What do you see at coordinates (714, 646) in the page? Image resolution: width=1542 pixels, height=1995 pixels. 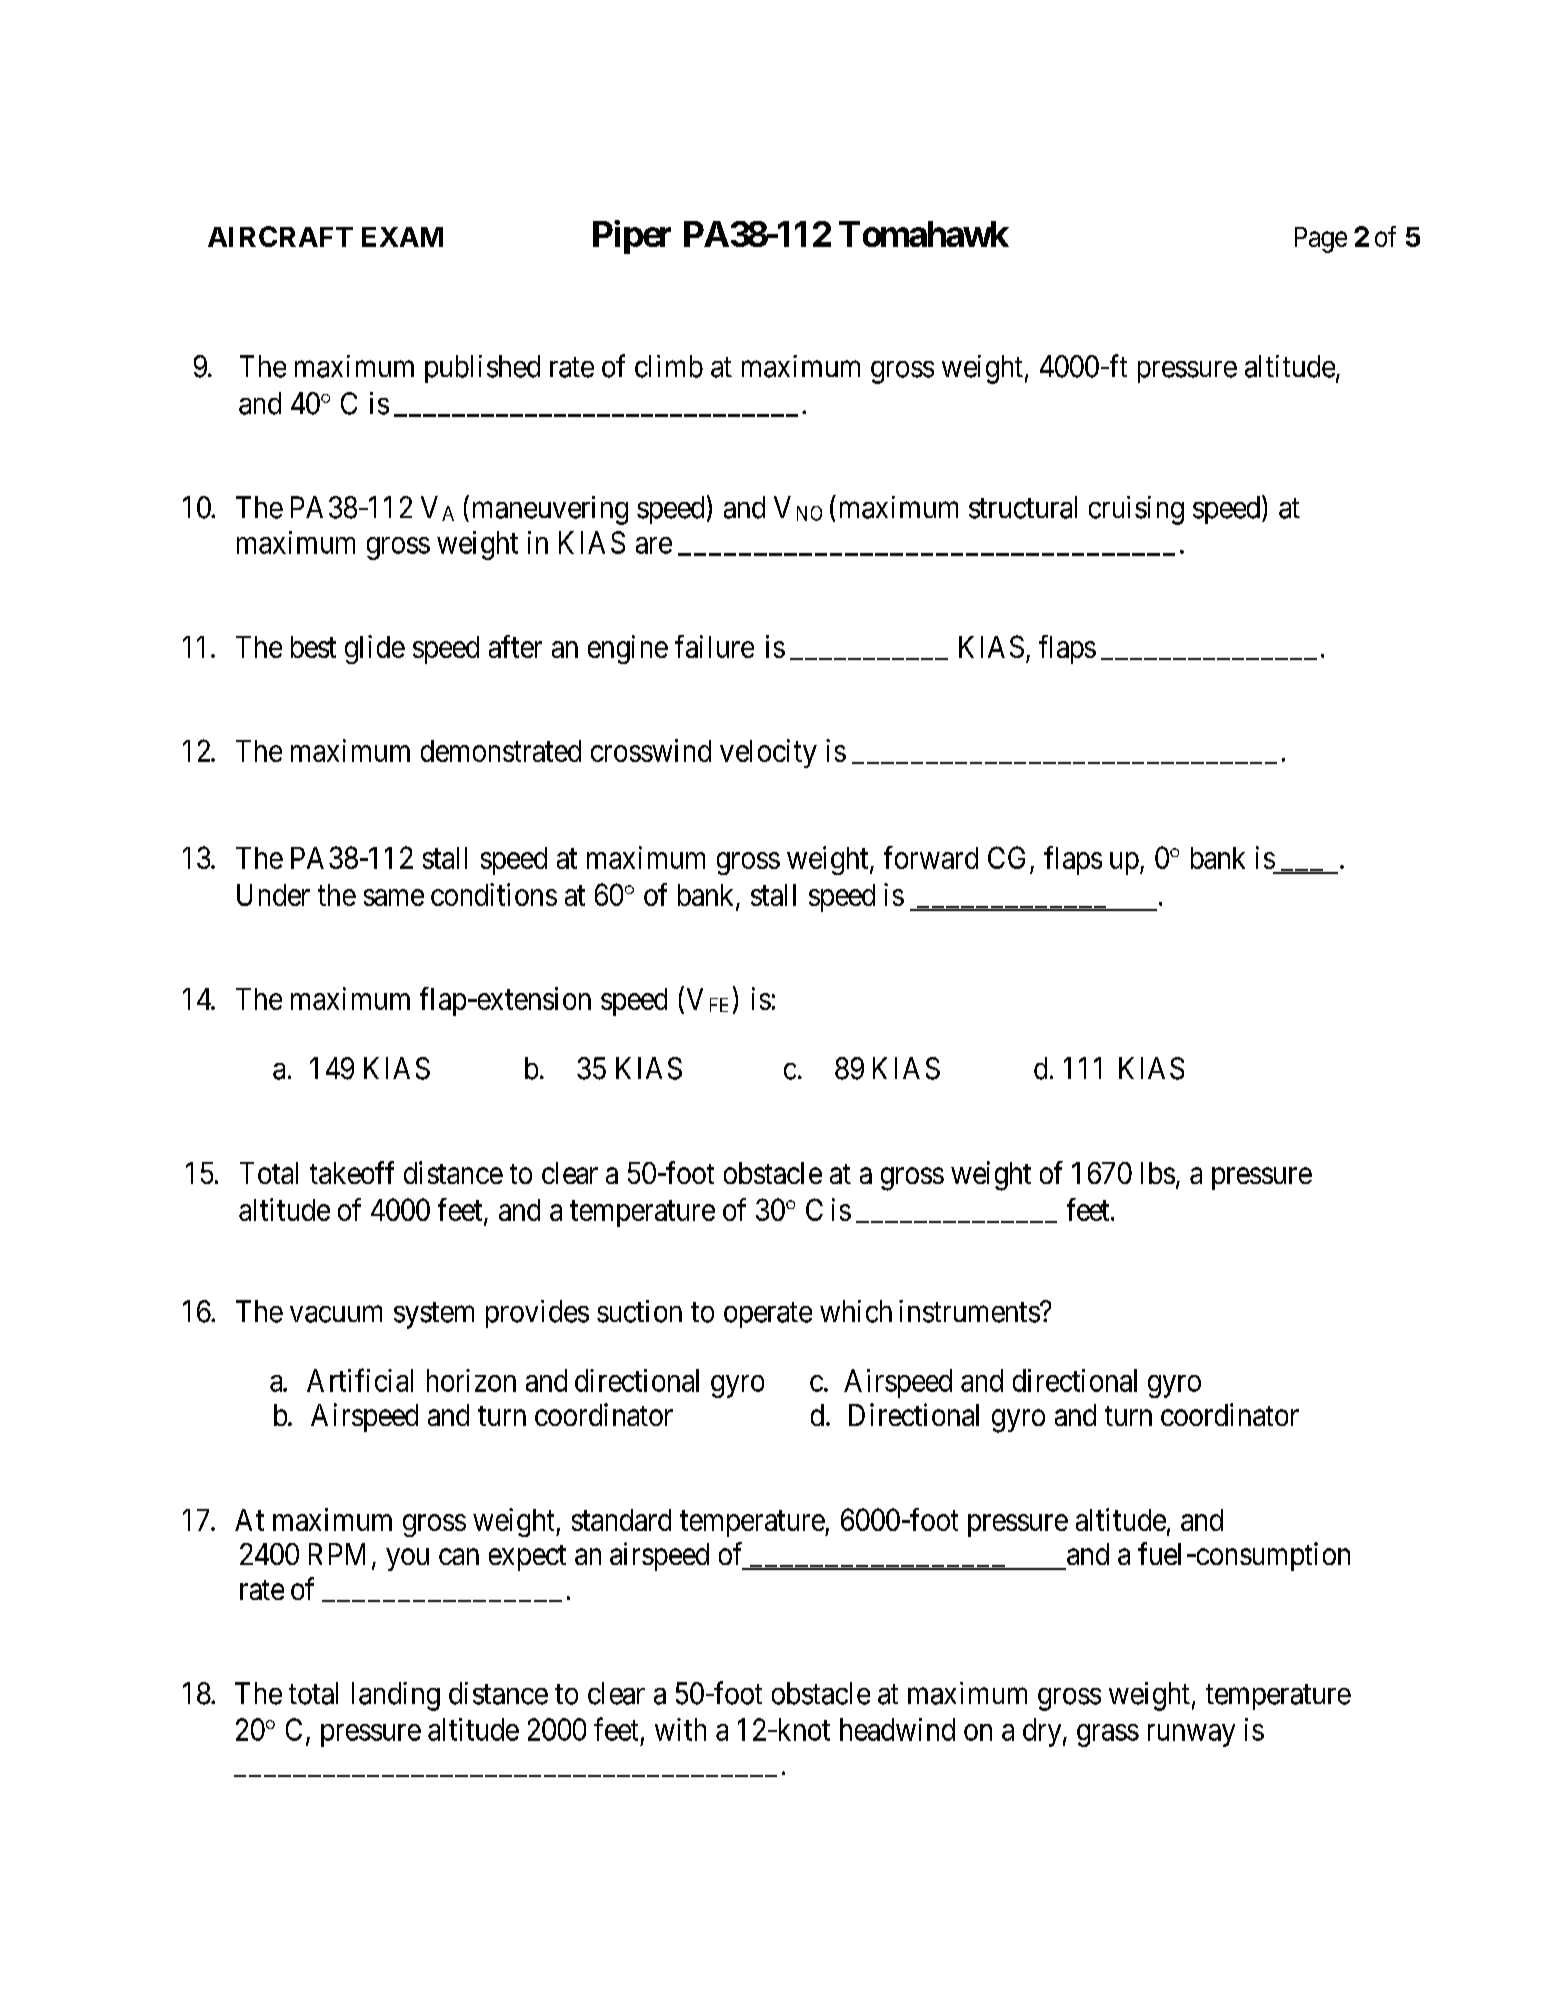 I see `failure` at bounding box center [714, 646].
